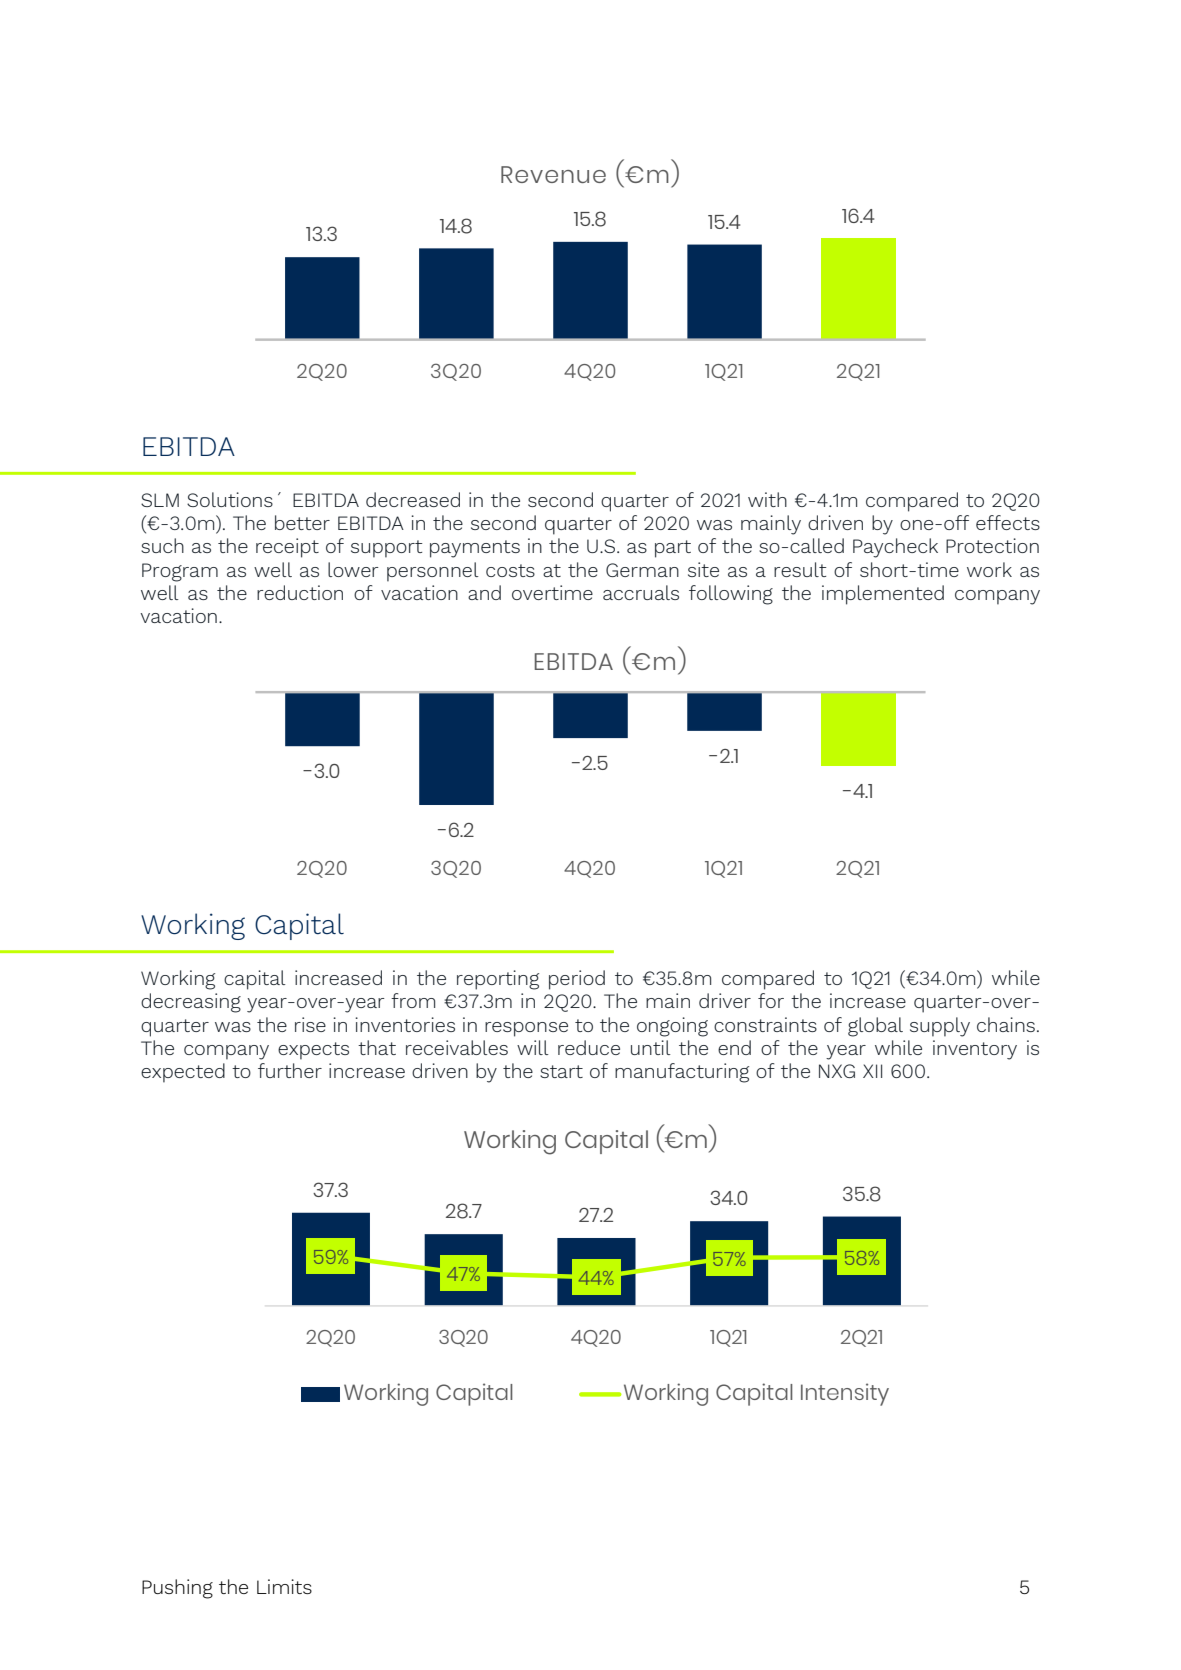 This screenshot has width=1181, height=1670. I want to click on Solutions, so click(230, 499).
